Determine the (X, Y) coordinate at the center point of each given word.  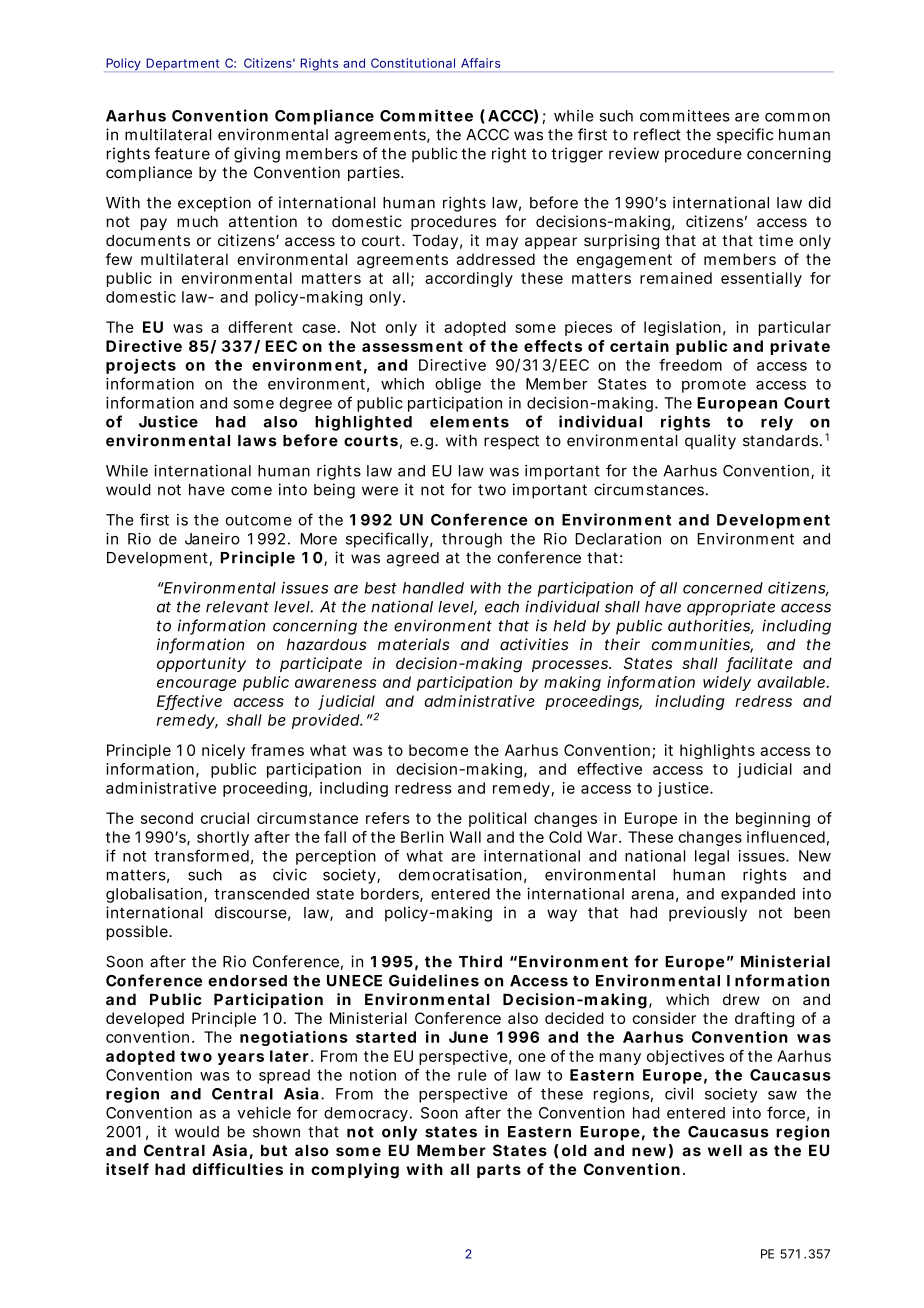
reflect (657, 134)
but (274, 1150)
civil (679, 1094)
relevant (237, 607)
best (380, 588)
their (622, 644)
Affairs (480, 63)
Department (182, 64)
